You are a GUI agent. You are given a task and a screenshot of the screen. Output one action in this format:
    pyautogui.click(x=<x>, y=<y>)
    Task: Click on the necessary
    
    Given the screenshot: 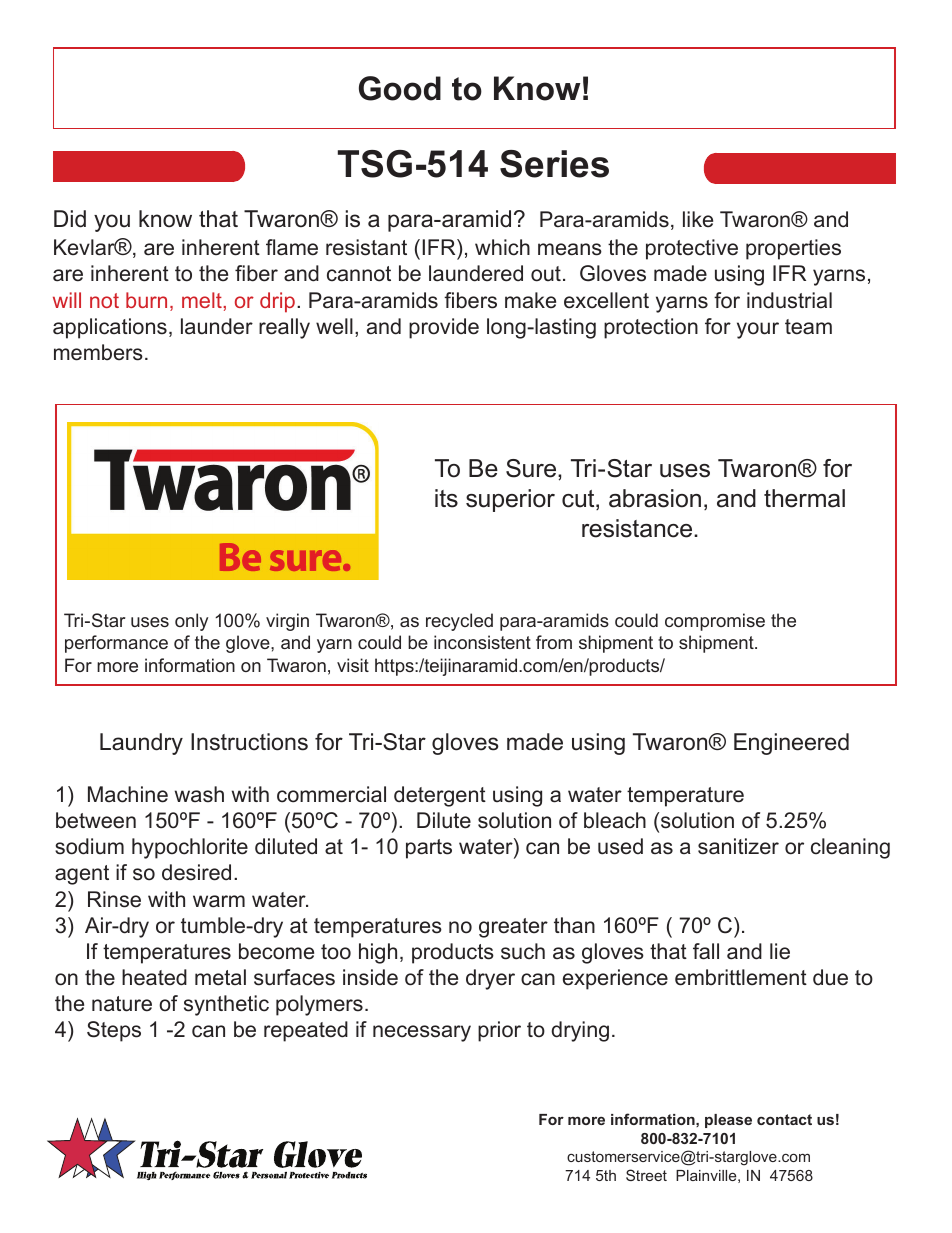 What is the action you would take?
    pyautogui.click(x=422, y=1033)
